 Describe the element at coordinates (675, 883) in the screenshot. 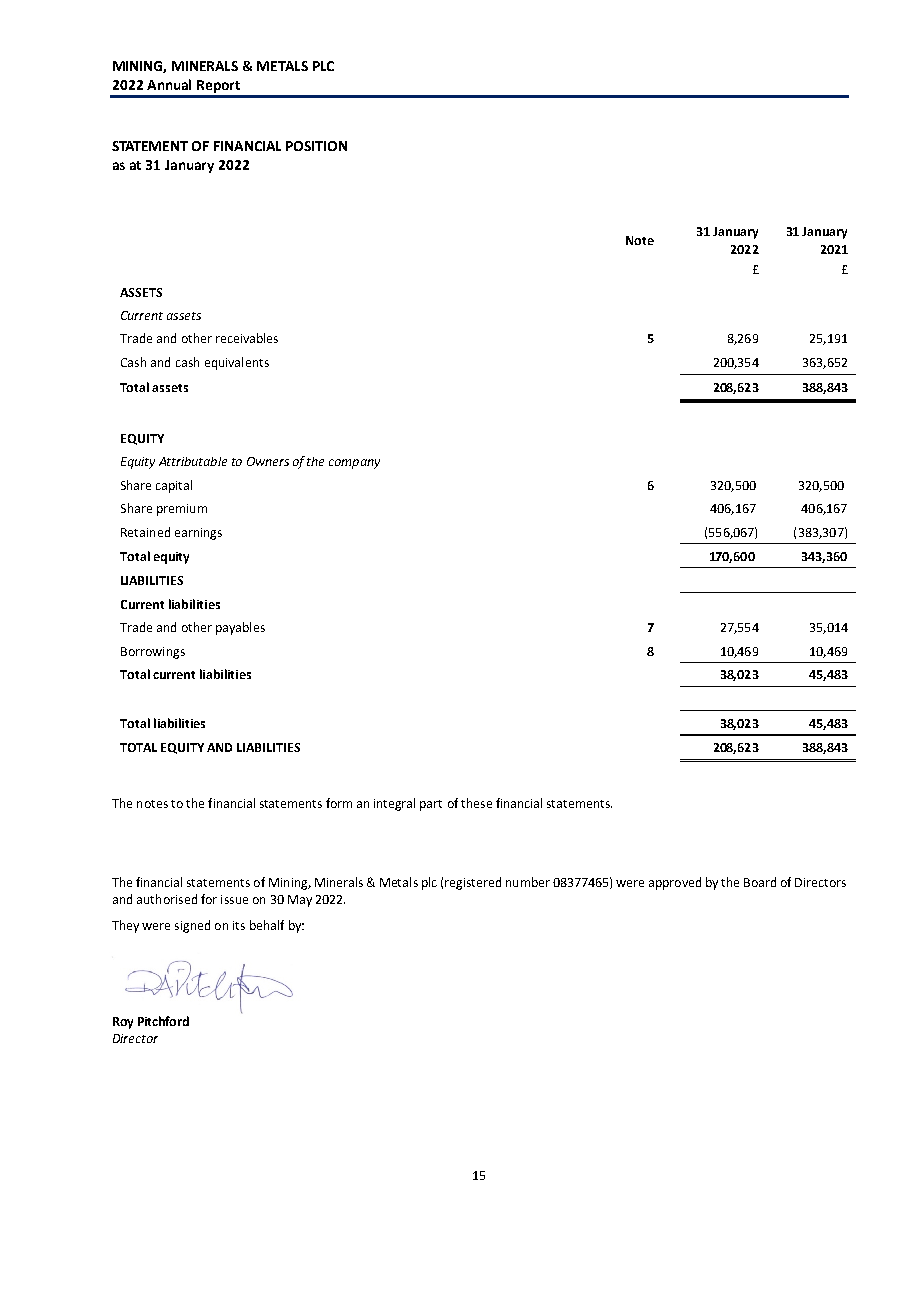

I see `approved` at that location.
